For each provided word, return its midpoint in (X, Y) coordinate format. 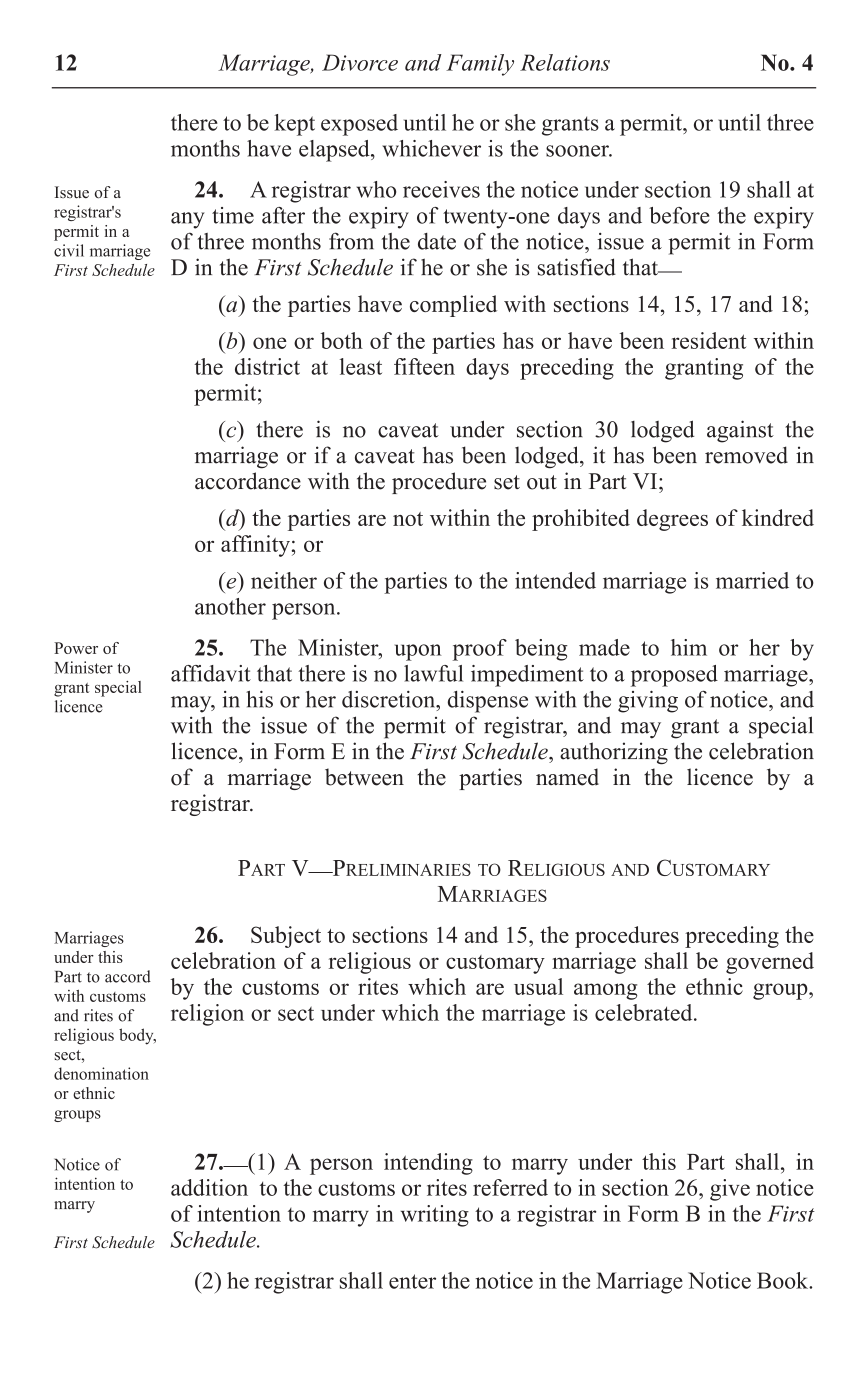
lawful (433, 673)
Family (480, 65)
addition (209, 1187)
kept (294, 125)
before (679, 215)
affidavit (211, 673)
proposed (674, 676)
